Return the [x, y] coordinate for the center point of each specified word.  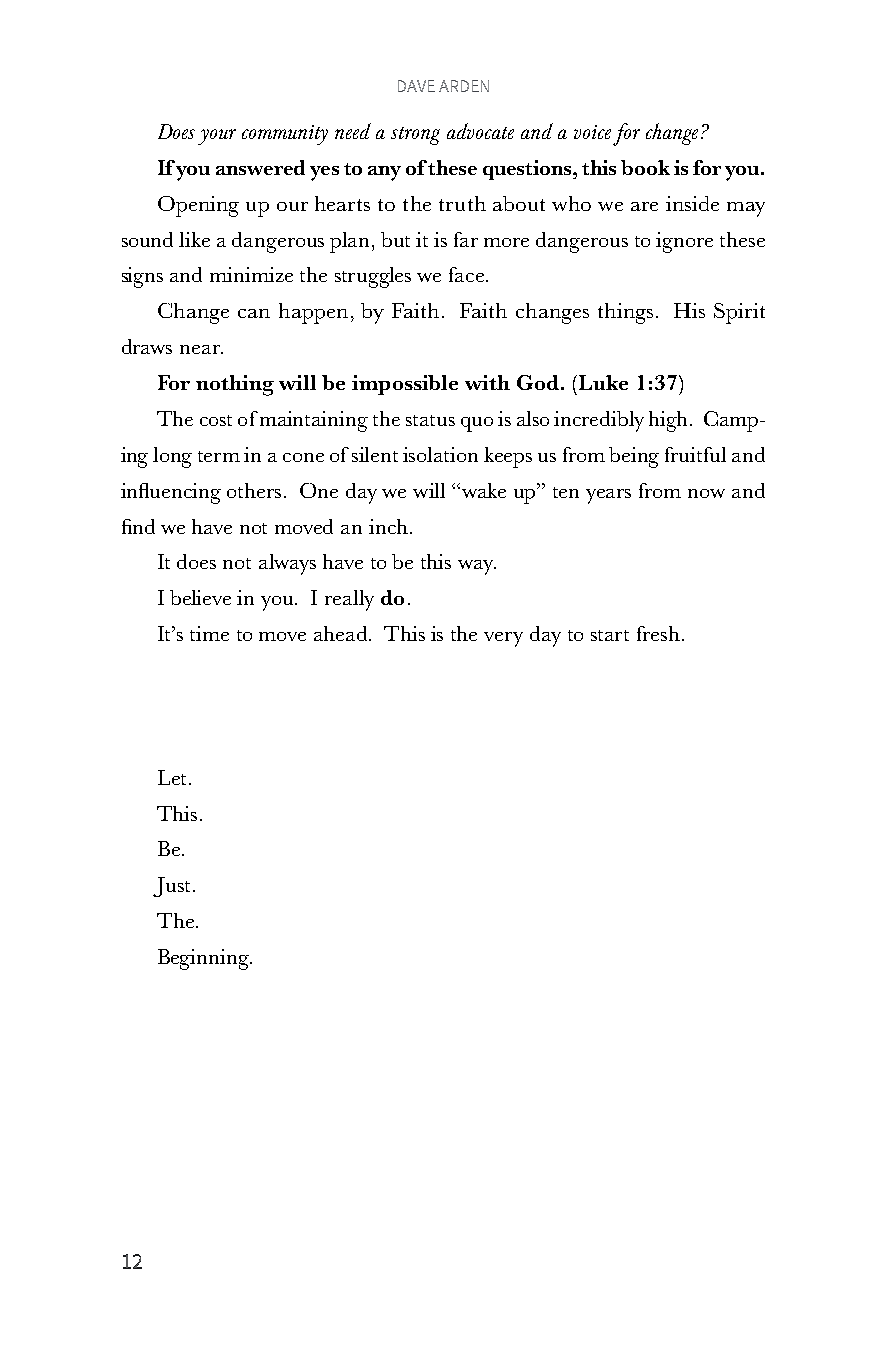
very [503, 639]
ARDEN [464, 86]
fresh [658, 633]
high [670, 421]
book [645, 167]
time [209, 633]
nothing [235, 385]
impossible [405, 385]
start [610, 635]
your [217, 137]
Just [171, 887]
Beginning [204, 959]
